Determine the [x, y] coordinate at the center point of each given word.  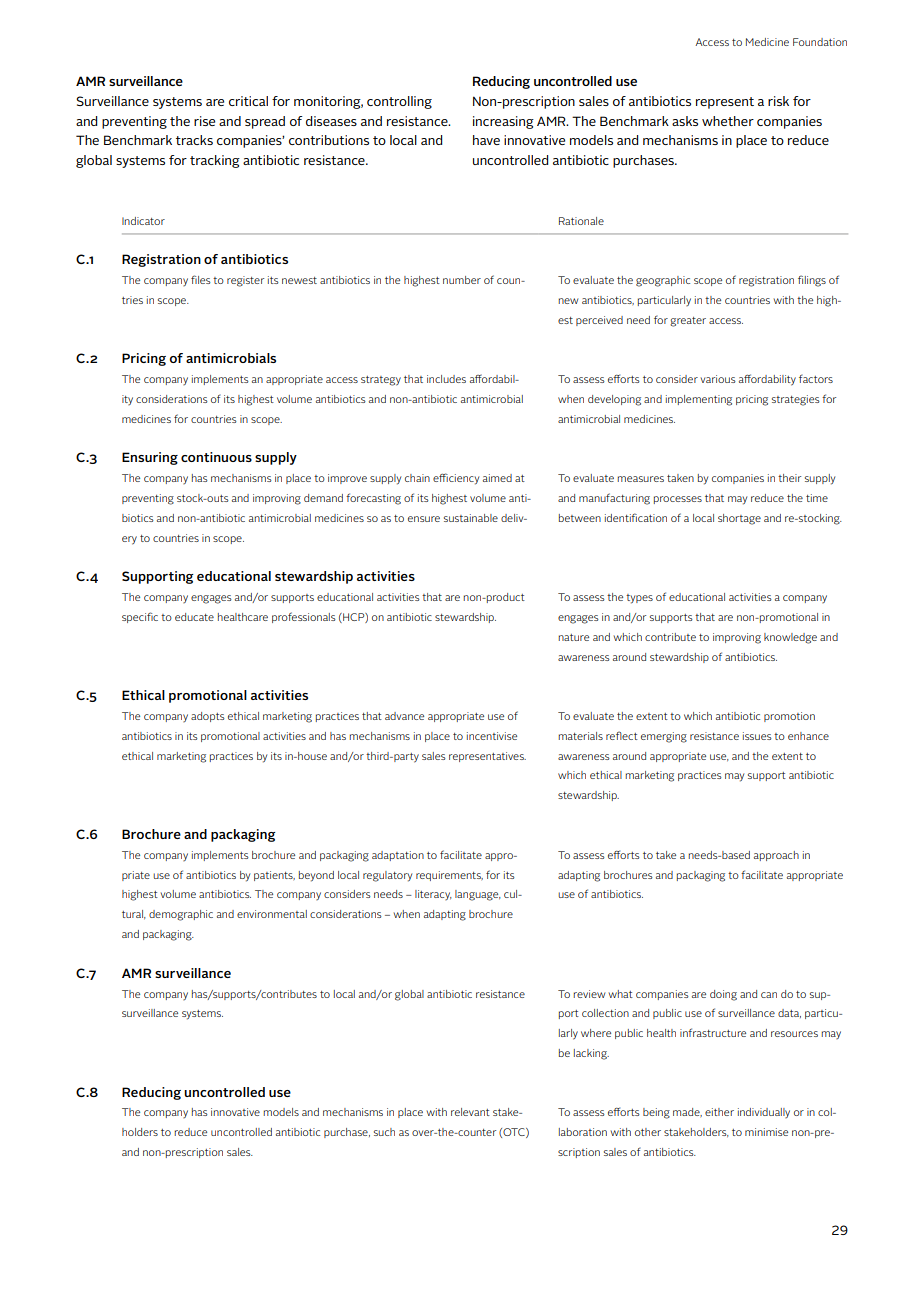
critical [248, 101]
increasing [503, 122]
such [384, 1132]
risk [778, 101]
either [719, 1112]
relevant [470, 1112]
